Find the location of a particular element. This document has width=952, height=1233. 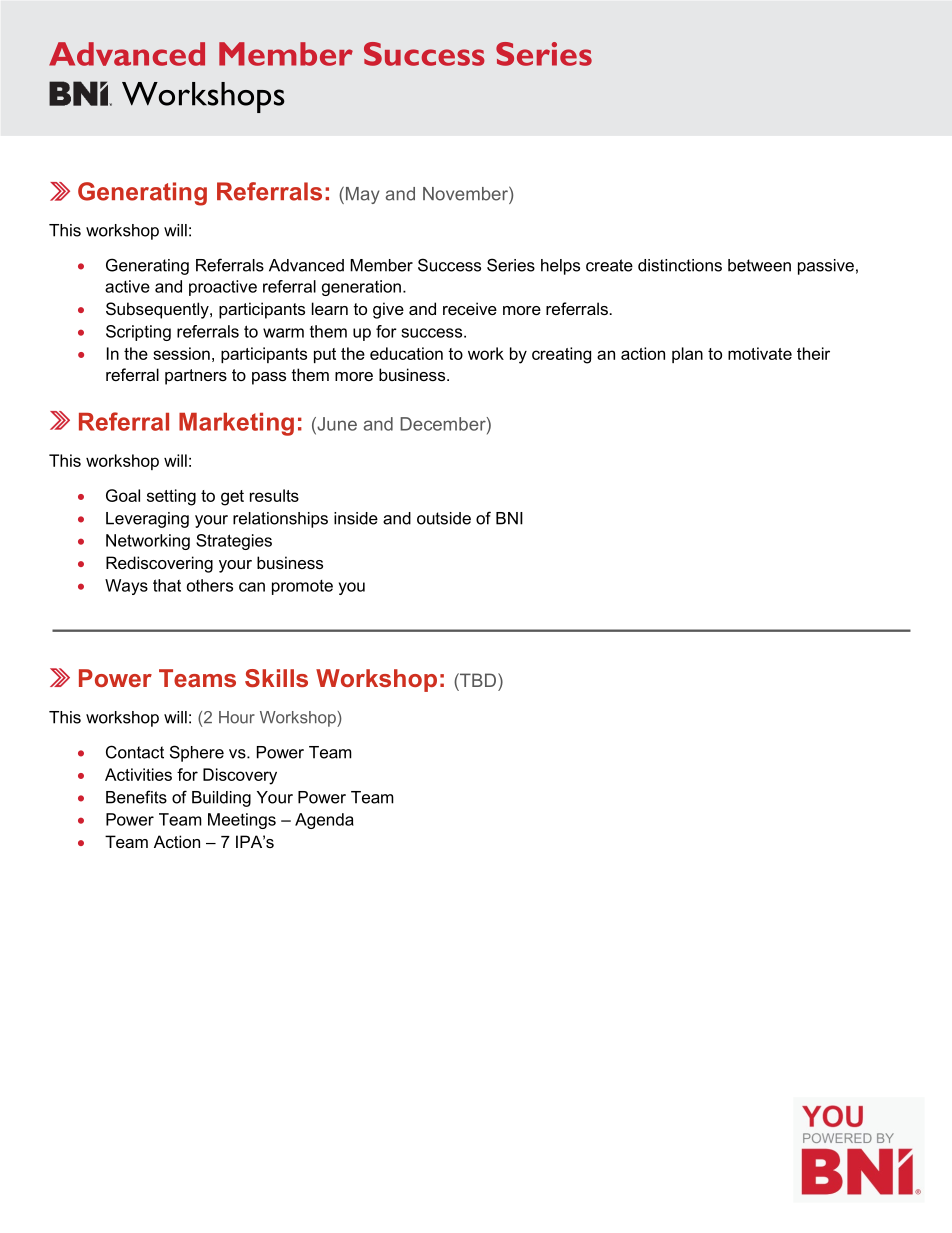

June is located at coordinates (336, 424).
